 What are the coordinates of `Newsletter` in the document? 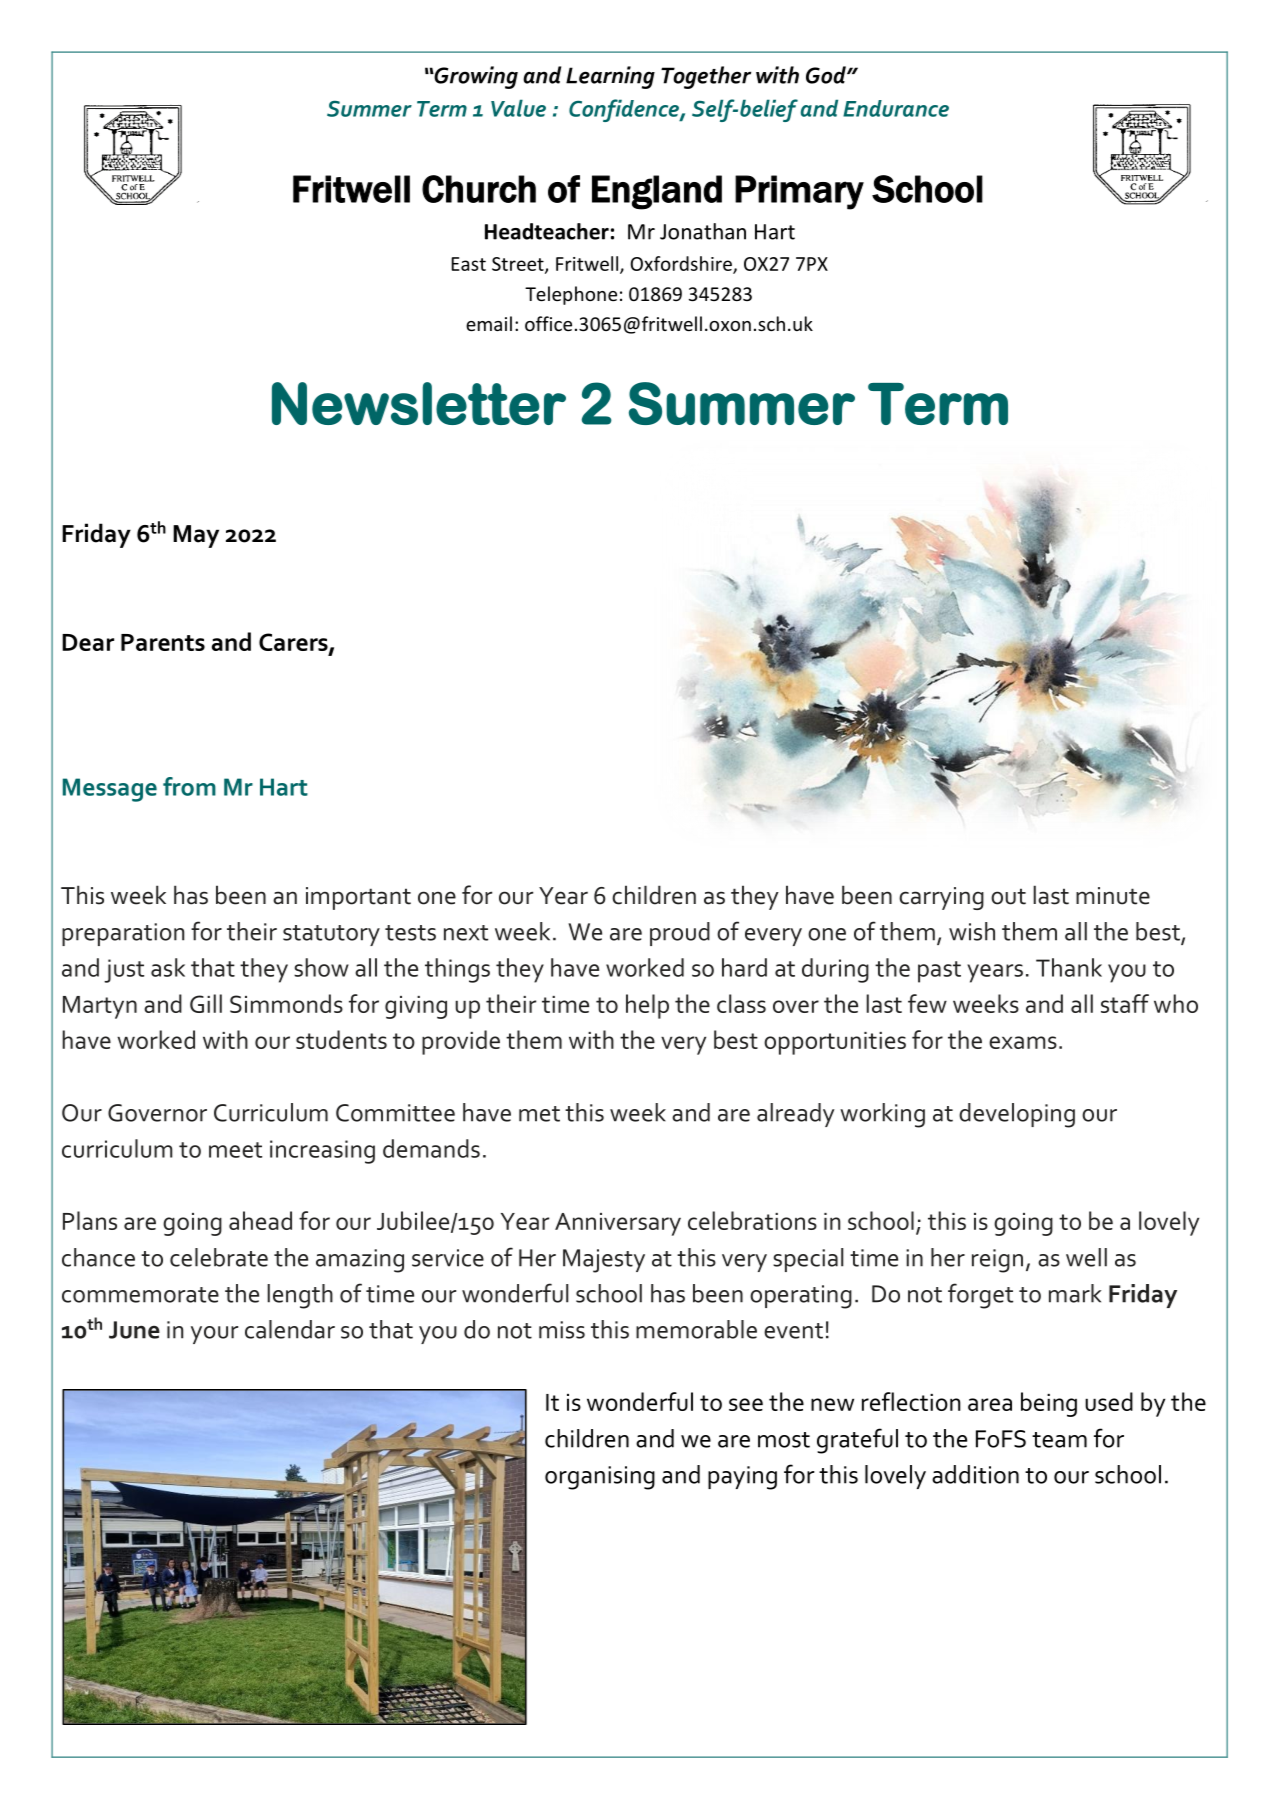 It's located at (419, 403).
